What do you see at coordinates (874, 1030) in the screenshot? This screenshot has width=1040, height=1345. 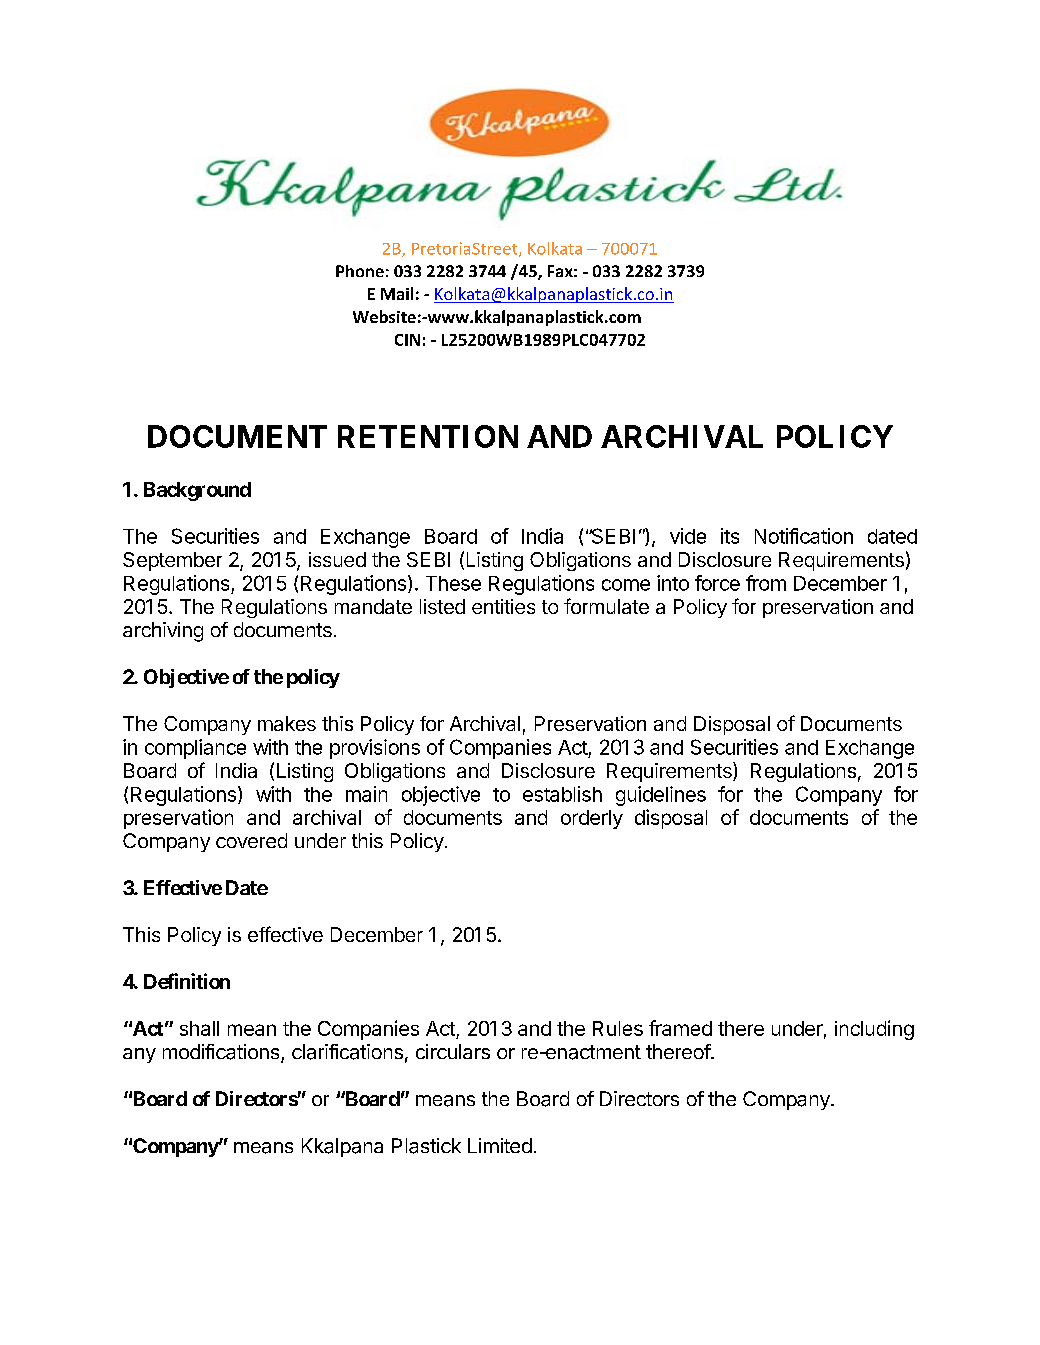 I see `including` at bounding box center [874, 1030].
